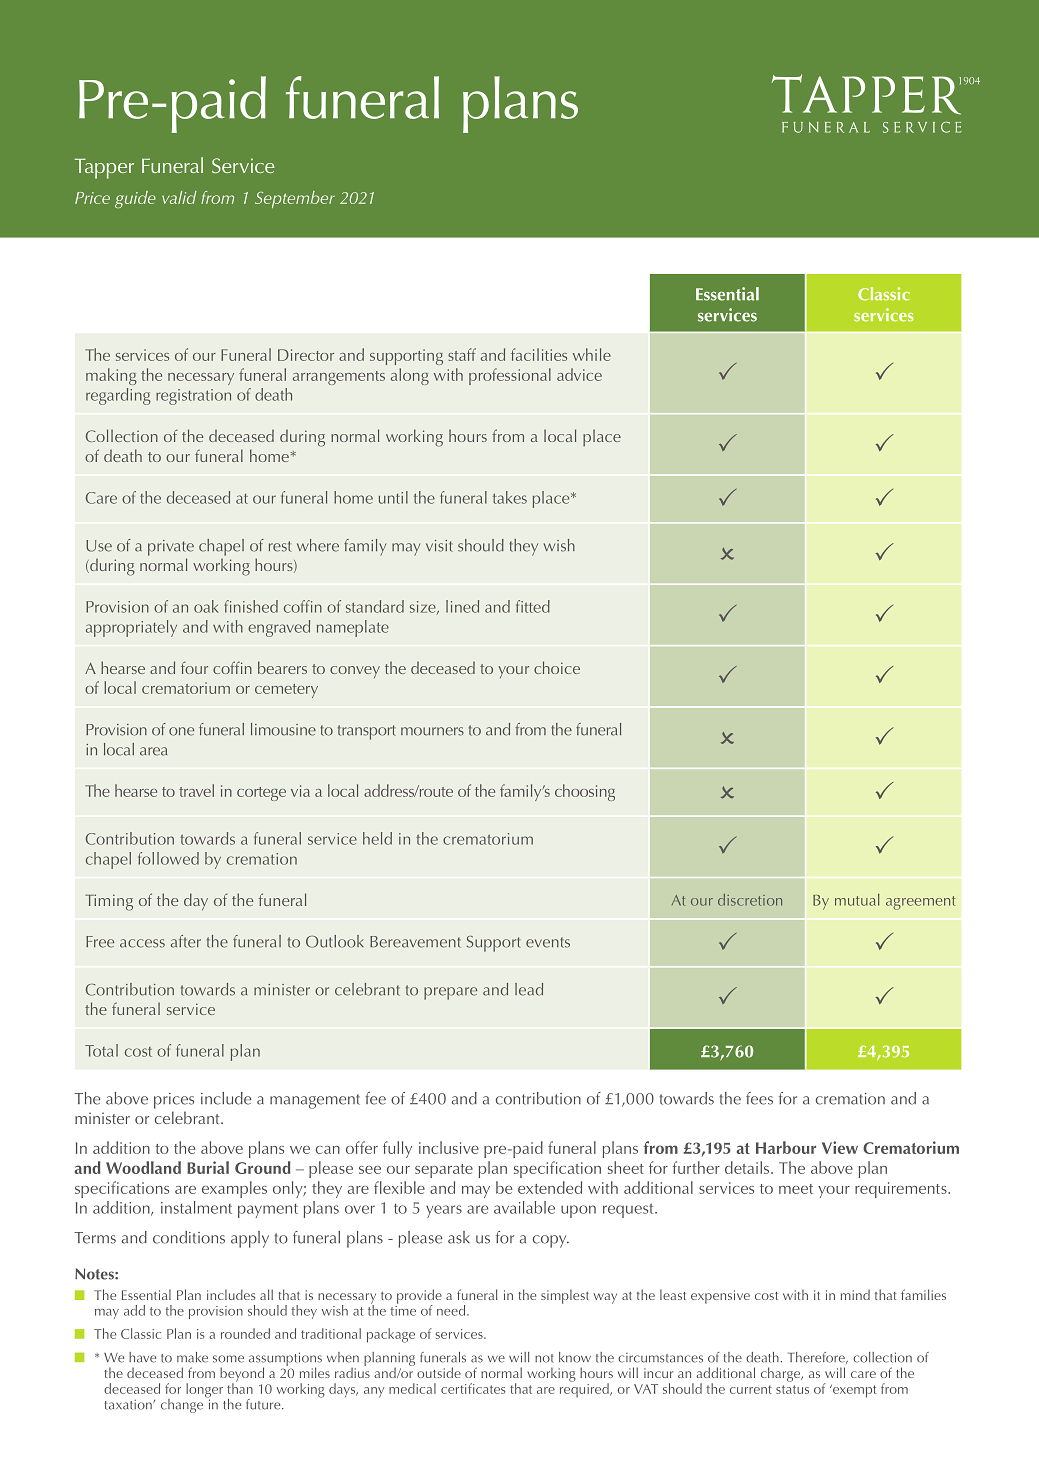  What do you see at coordinates (208, 1167) in the screenshot?
I see `Burial` at bounding box center [208, 1167].
